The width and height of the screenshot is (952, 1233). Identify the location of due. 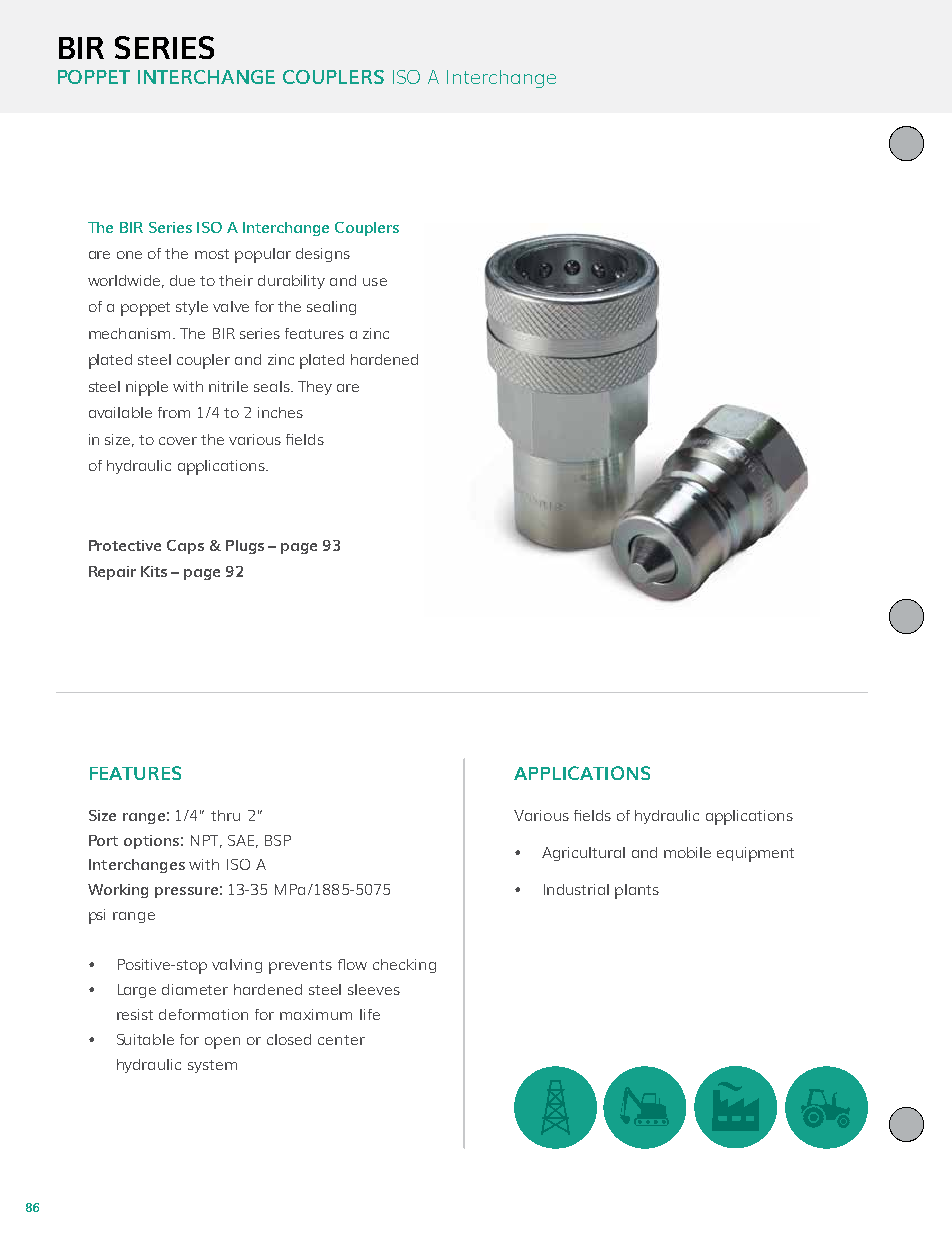
(182, 280).
